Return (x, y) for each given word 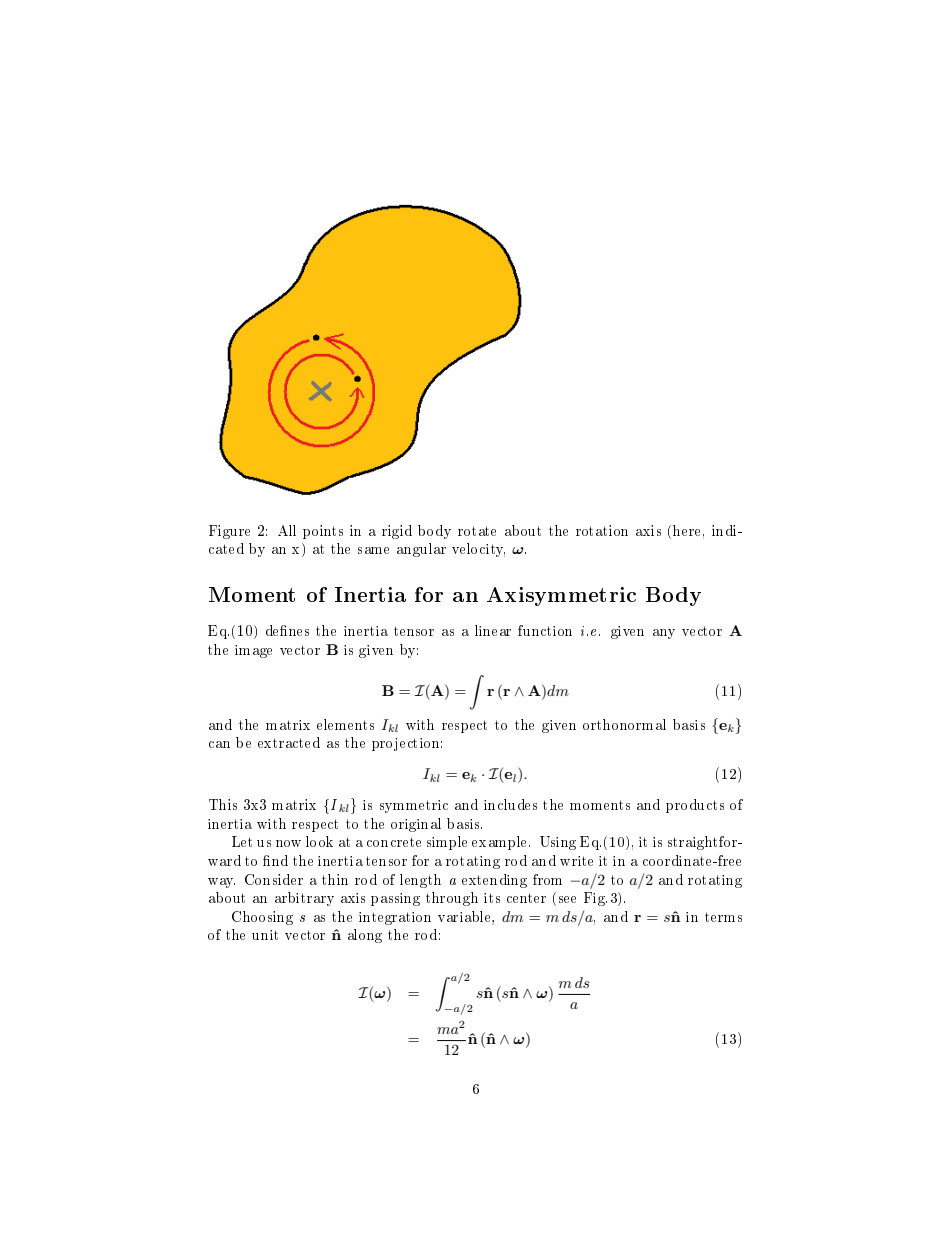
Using (558, 843)
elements (345, 724)
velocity (478, 550)
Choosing (262, 918)
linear (493, 630)
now (288, 843)
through (452, 899)
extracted (289, 742)
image (253, 651)
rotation (602, 530)
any (664, 634)
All (287, 530)
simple (447, 843)
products (695, 806)
